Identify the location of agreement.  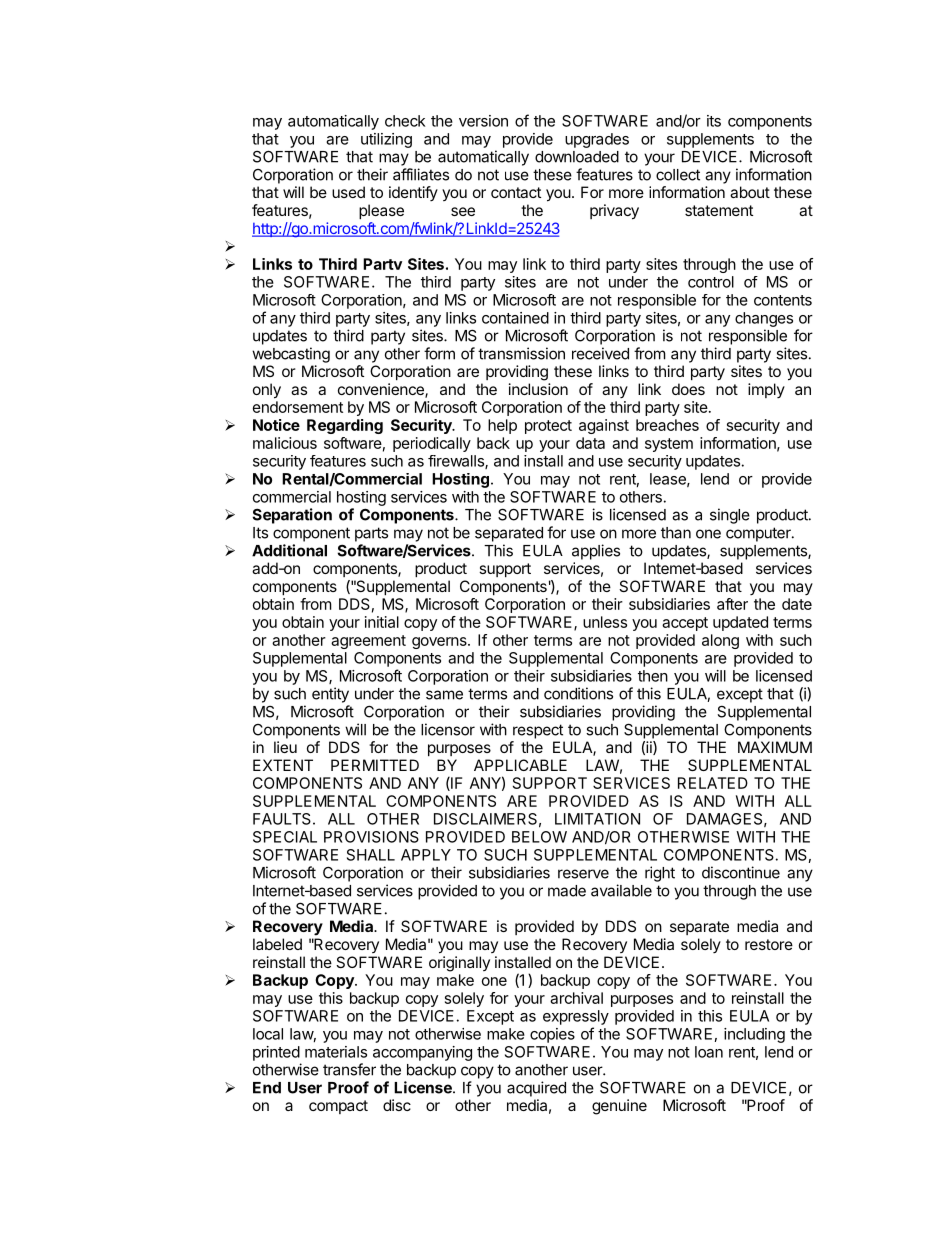
(368, 642).
